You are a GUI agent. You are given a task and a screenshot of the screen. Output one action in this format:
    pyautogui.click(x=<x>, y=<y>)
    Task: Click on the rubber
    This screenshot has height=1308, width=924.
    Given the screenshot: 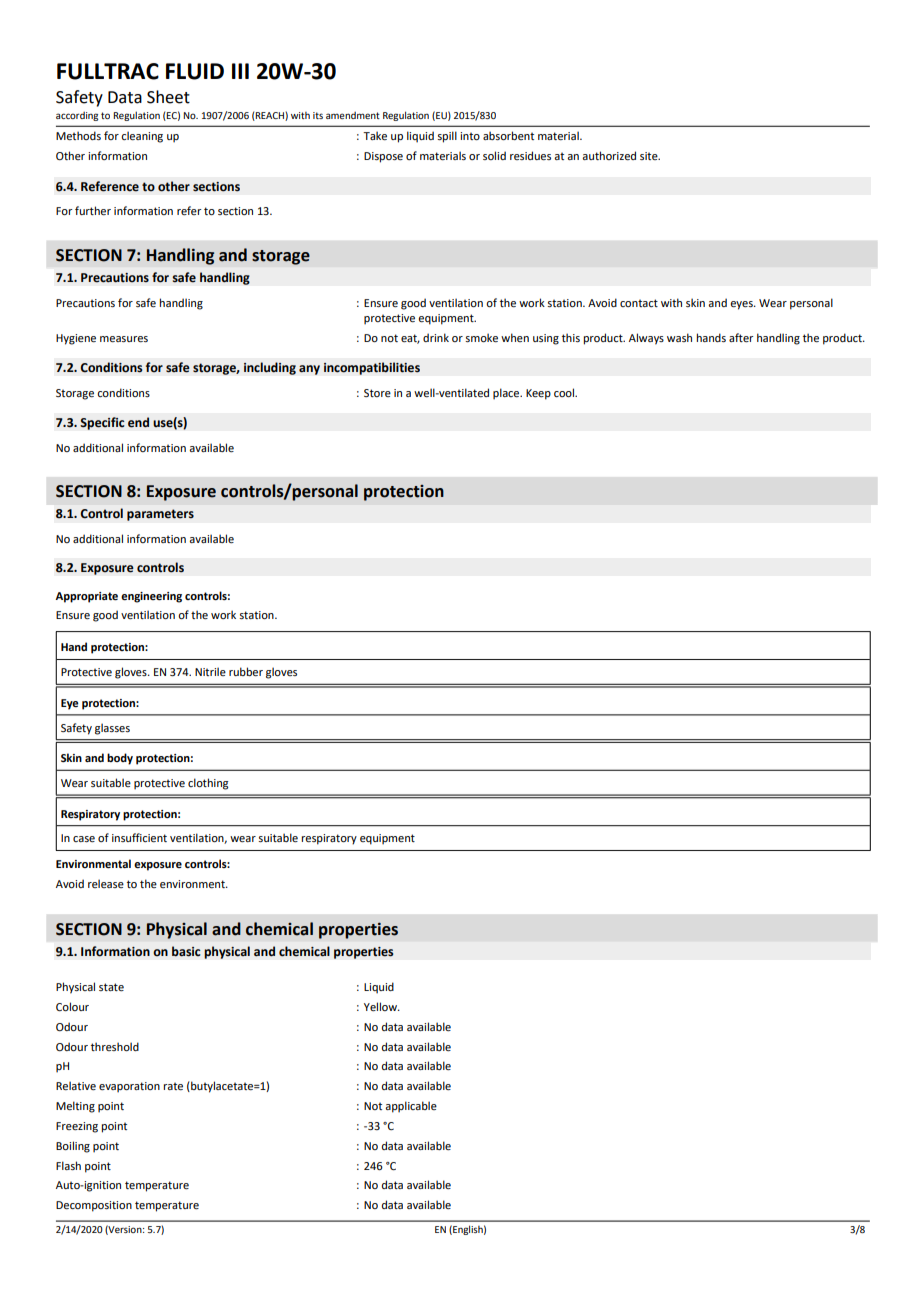 What is the action you would take?
    pyautogui.click(x=246, y=671)
